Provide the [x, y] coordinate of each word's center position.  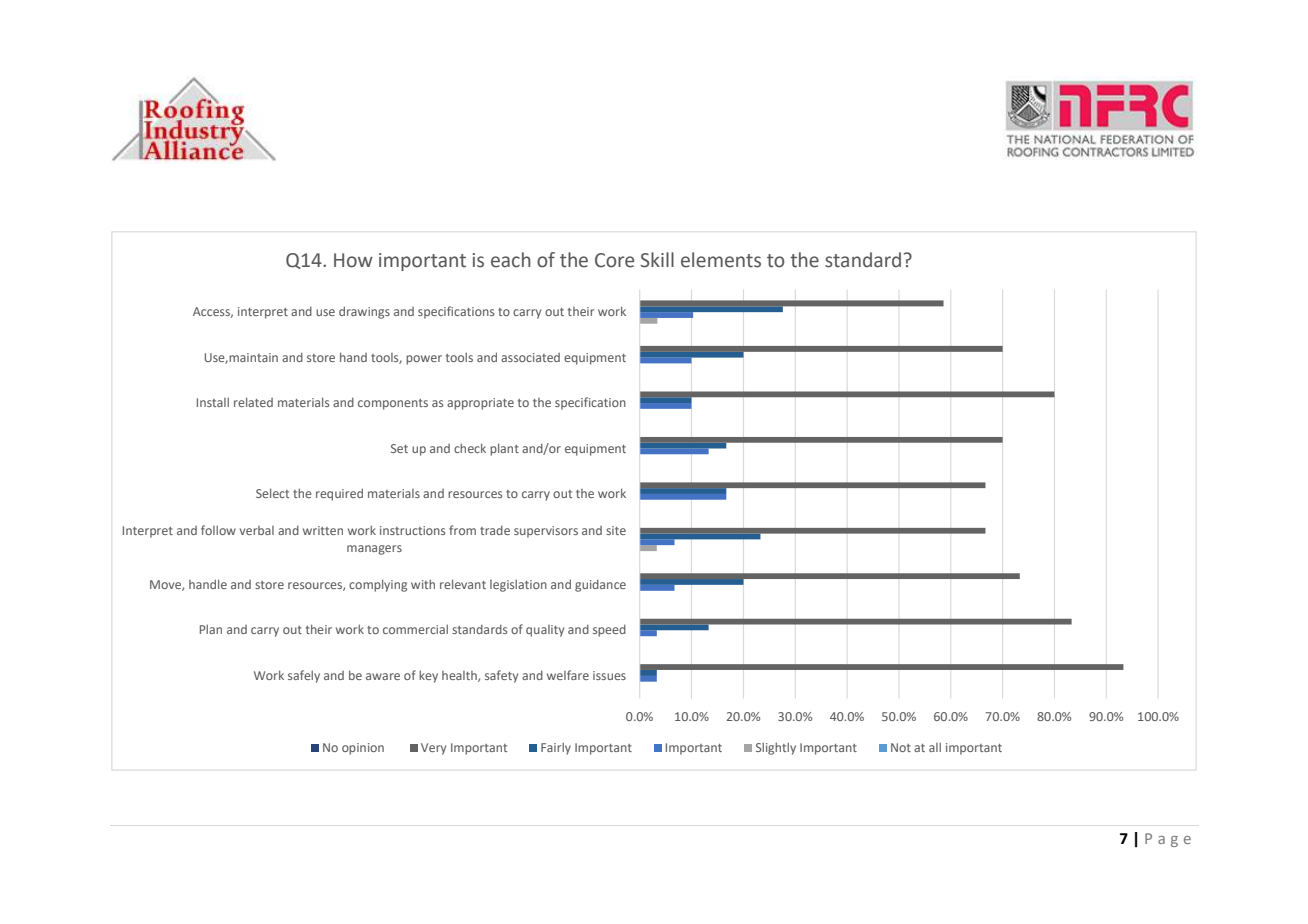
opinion [363, 749]
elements [721, 260]
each [511, 260]
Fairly [556, 748]
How [353, 260]
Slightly [776, 748]
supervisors [546, 532]
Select [272, 493]
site [616, 530]
